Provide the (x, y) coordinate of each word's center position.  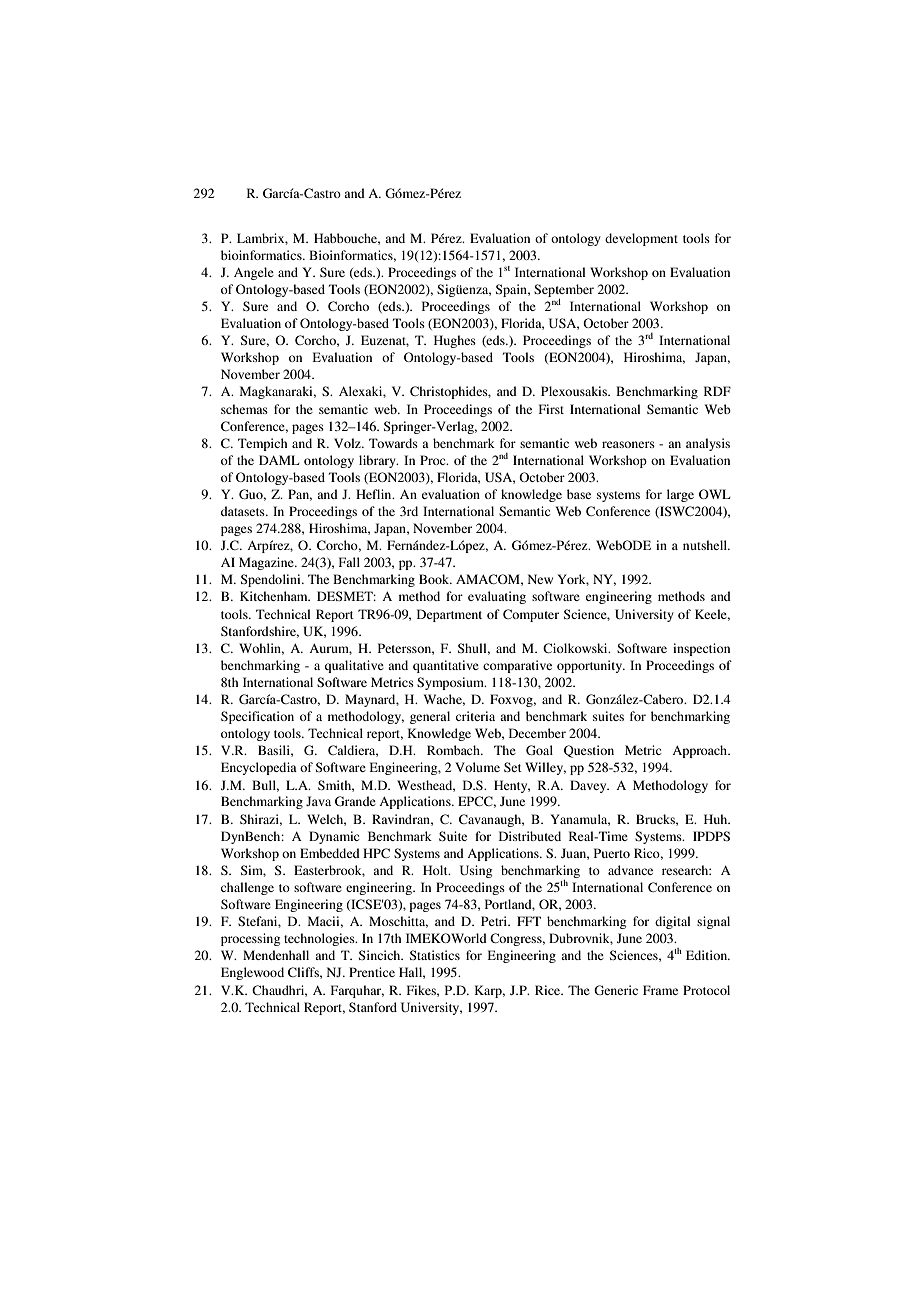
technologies (320, 939)
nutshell (706, 545)
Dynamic (334, 837)
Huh (717, 819)
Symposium (451, 683)
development (641, 239)
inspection (701, 649)
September (564, 291)
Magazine (267, 563)
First (551, 409)
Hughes (455, 341)
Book (435, 579)
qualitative (354, 666)
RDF (717, 391)
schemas (244, 409)
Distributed (530, 836)
